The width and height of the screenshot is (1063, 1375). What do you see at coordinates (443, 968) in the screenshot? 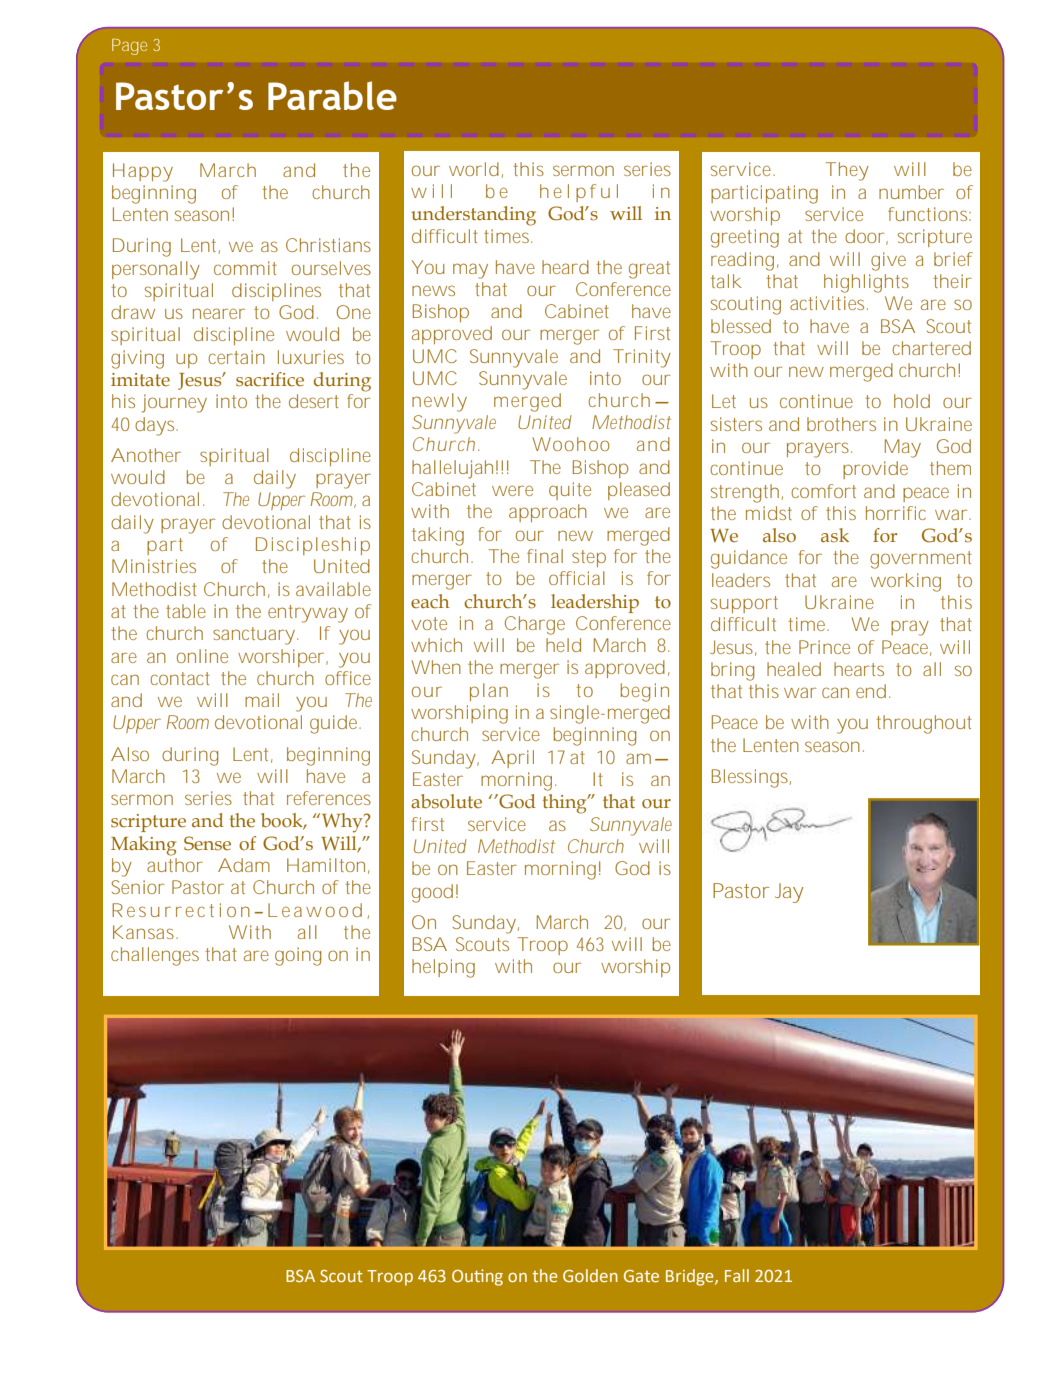
I see `helping` at bounding box center [443, 968].
